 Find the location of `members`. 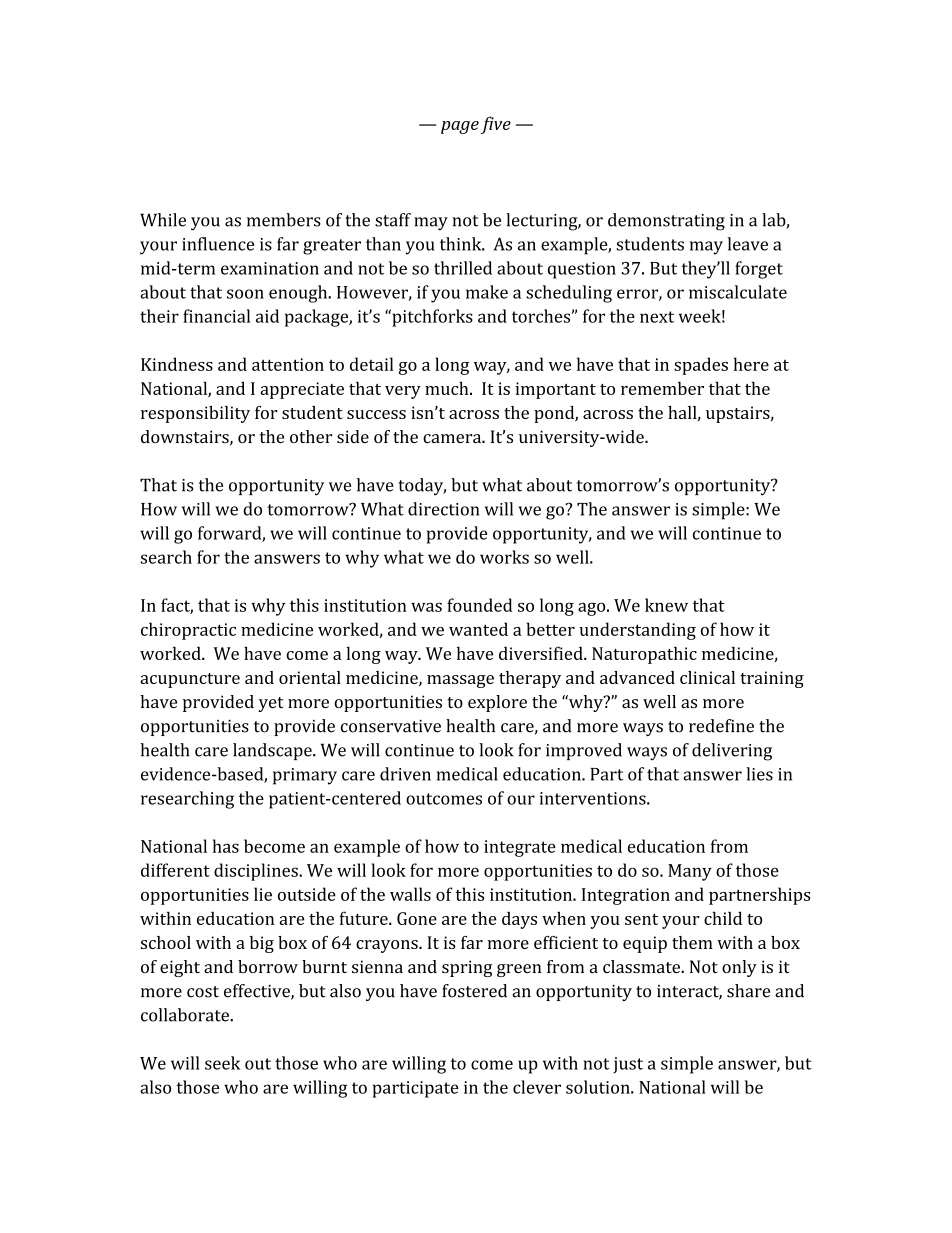

members is located at coordinates (284, 220).
